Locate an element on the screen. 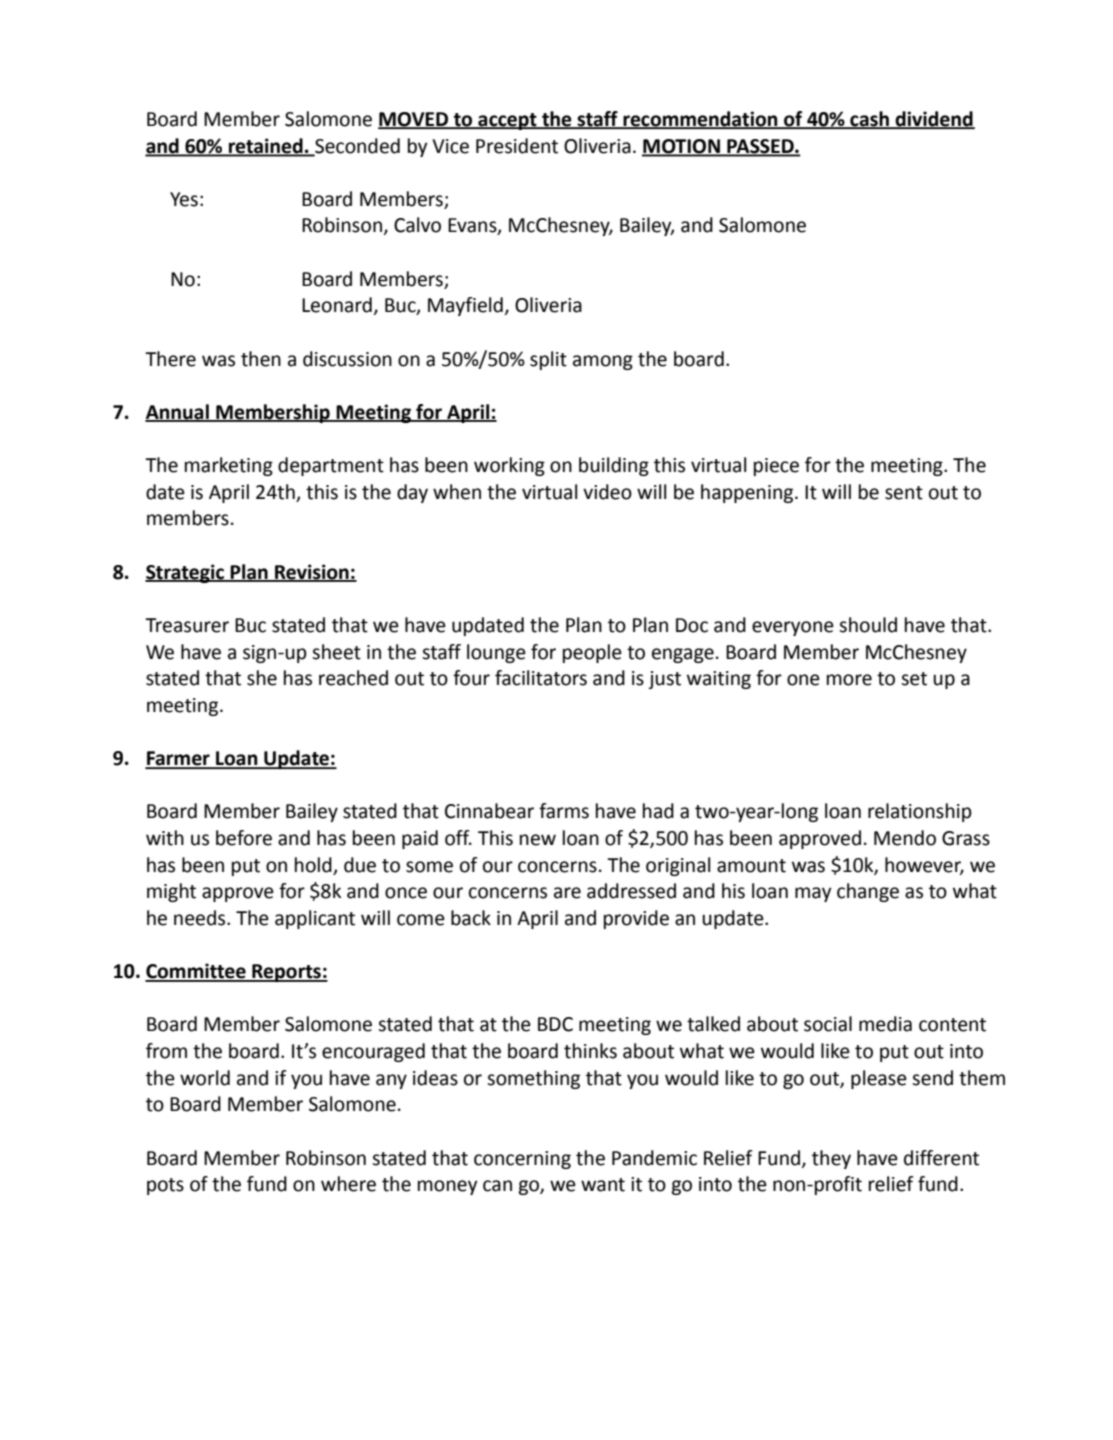 Image resolution: width=1113 pixels, height=1440 pixels. should is located at coordinates (868, 625).
